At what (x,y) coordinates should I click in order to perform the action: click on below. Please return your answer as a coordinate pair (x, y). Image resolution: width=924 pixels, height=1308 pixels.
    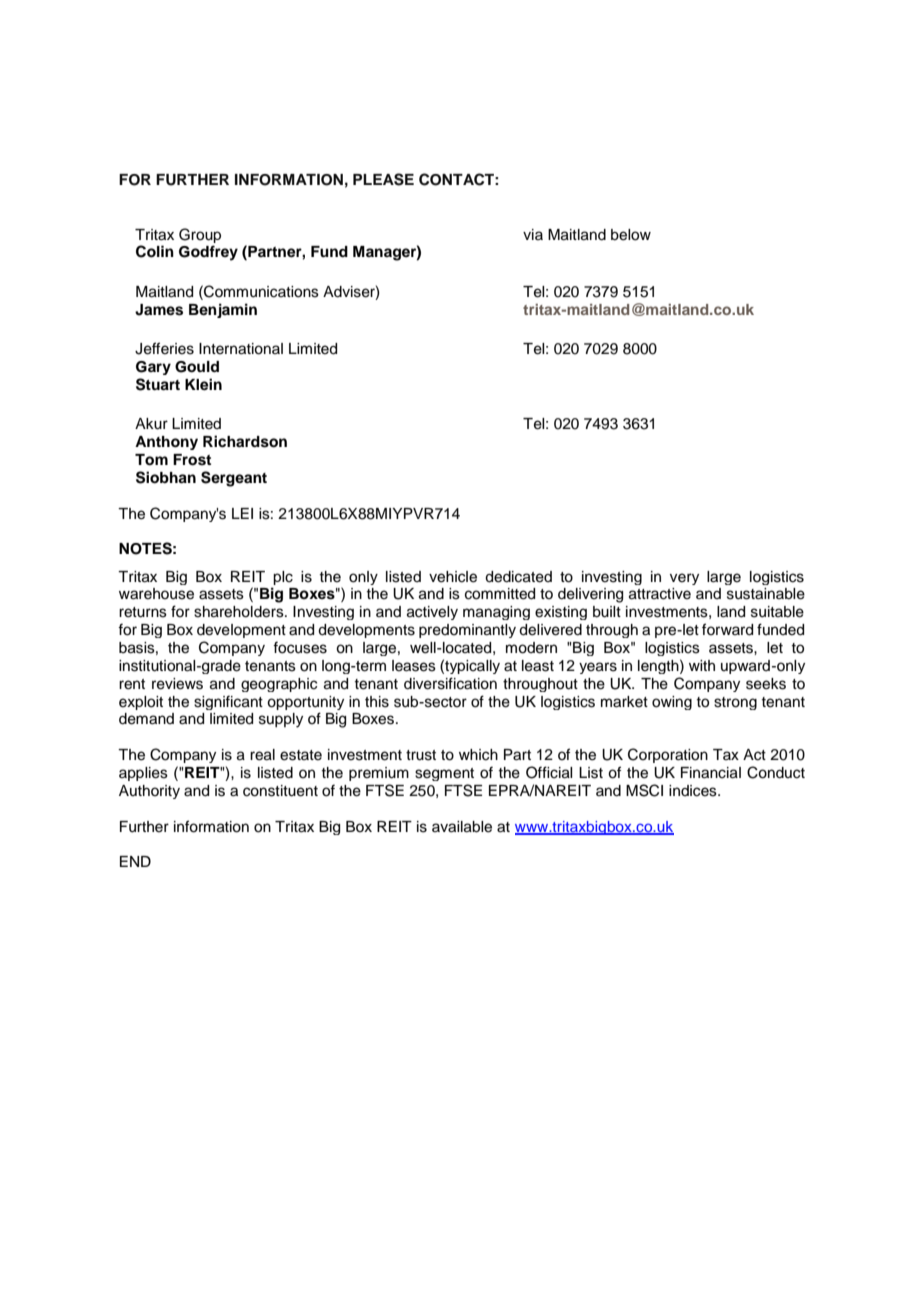
    Looking at the image, I should click on (631, 235).
